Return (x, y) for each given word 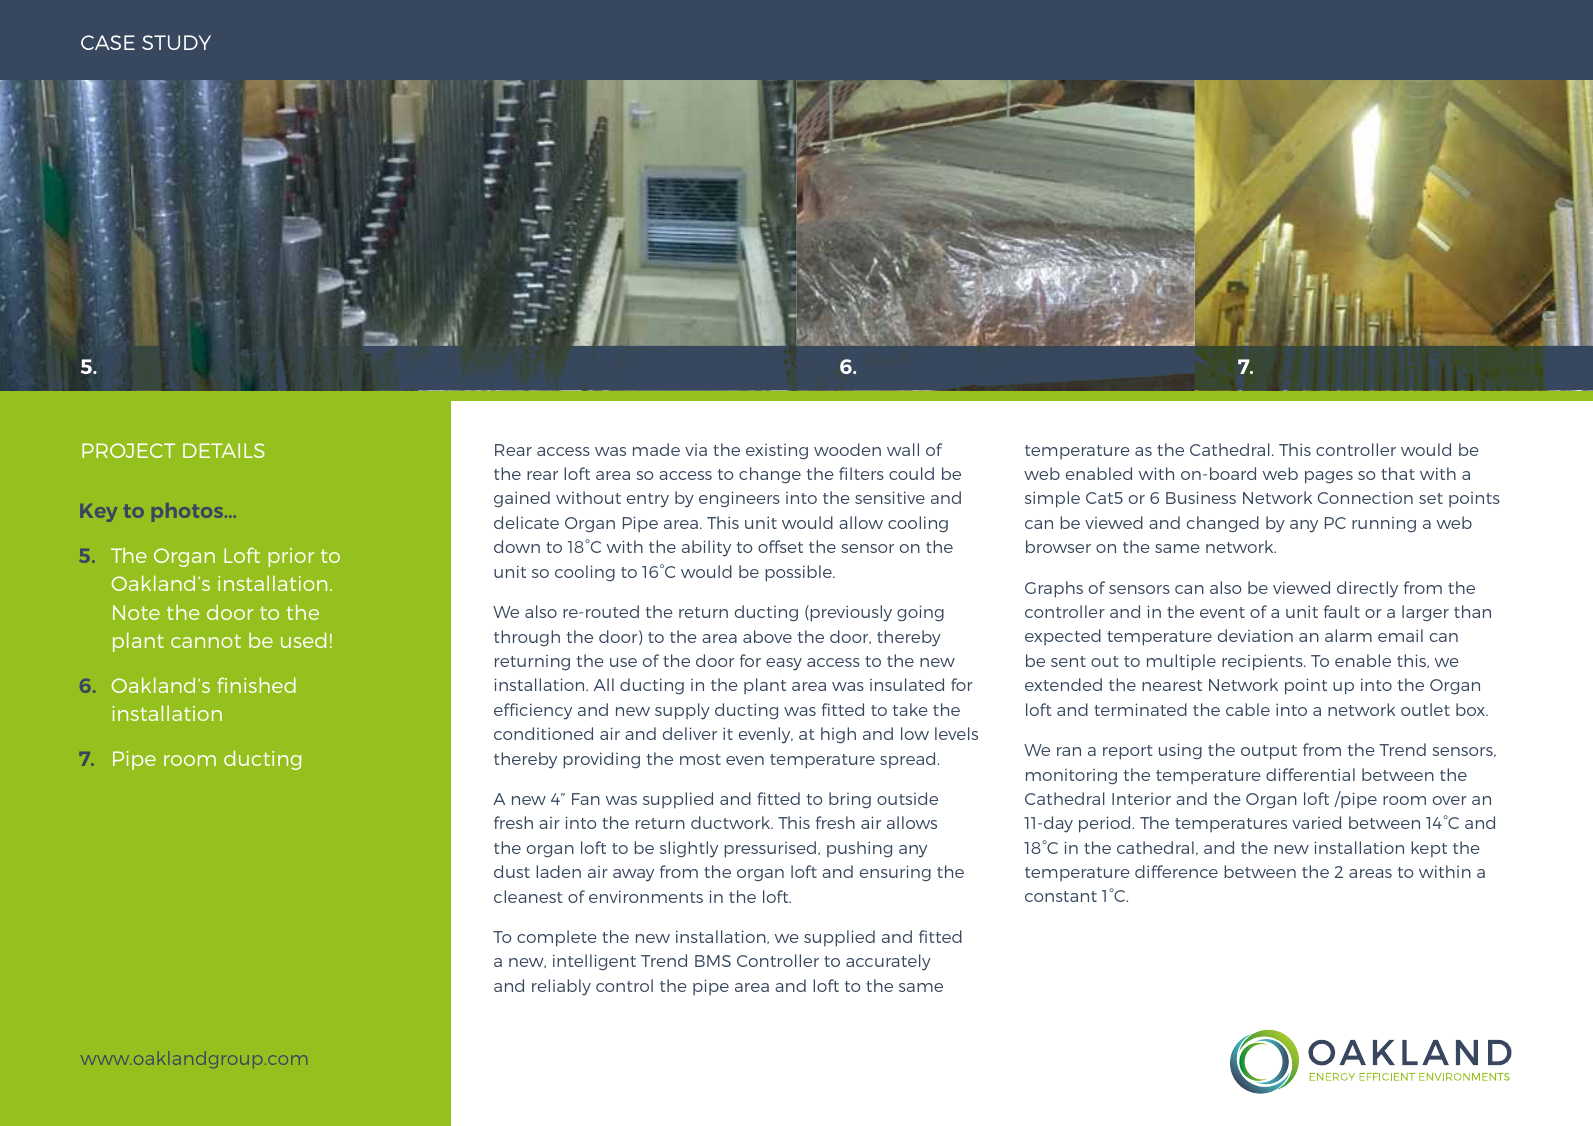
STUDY (176, 42)
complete (557, 938)
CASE (108, 42)
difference (1176, 871)
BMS (713, 961)
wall (903, 449)
